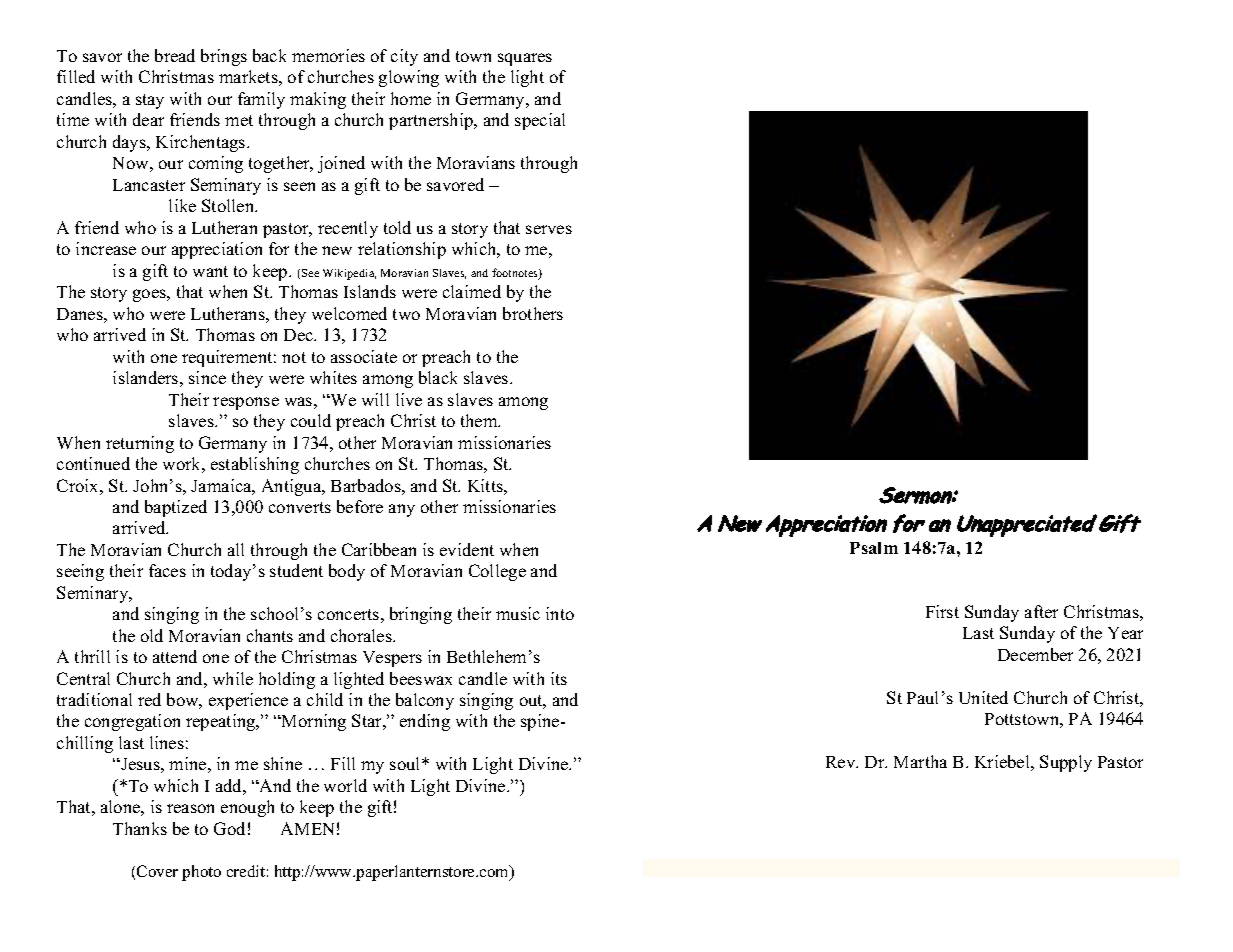 The width and height of the screenshot is (1233, 952). What do you see at coordinates (525, 59) in the screenshot?
I see `squares` at bounding box center [525, 59].
